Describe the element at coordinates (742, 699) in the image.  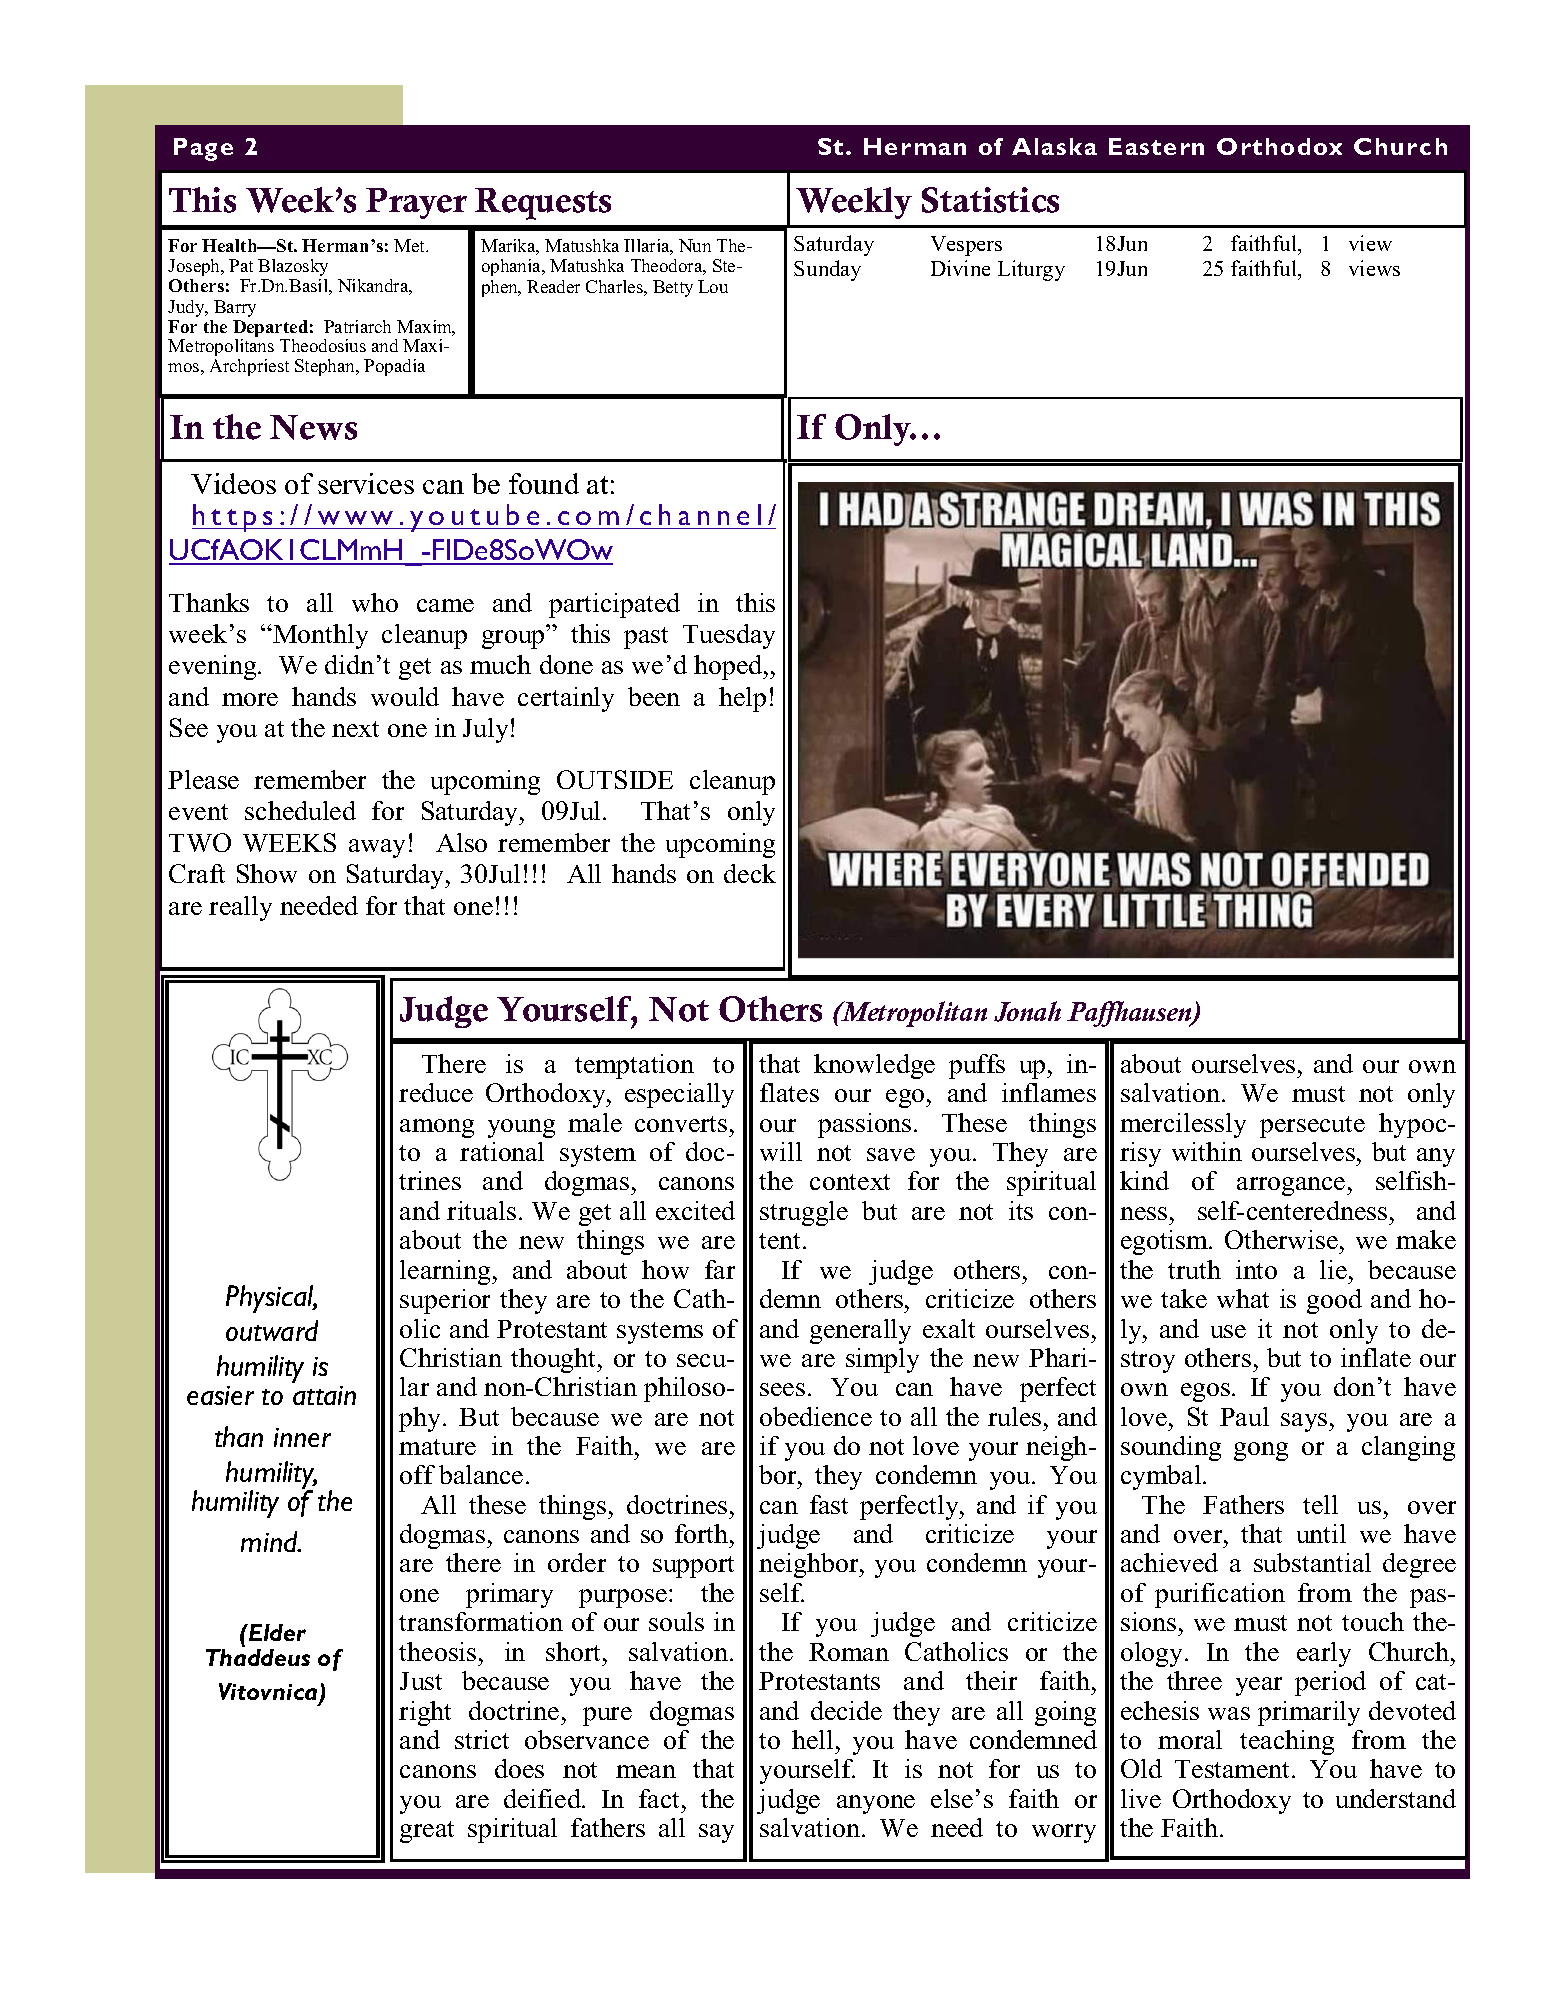
I see `help` at that location.
